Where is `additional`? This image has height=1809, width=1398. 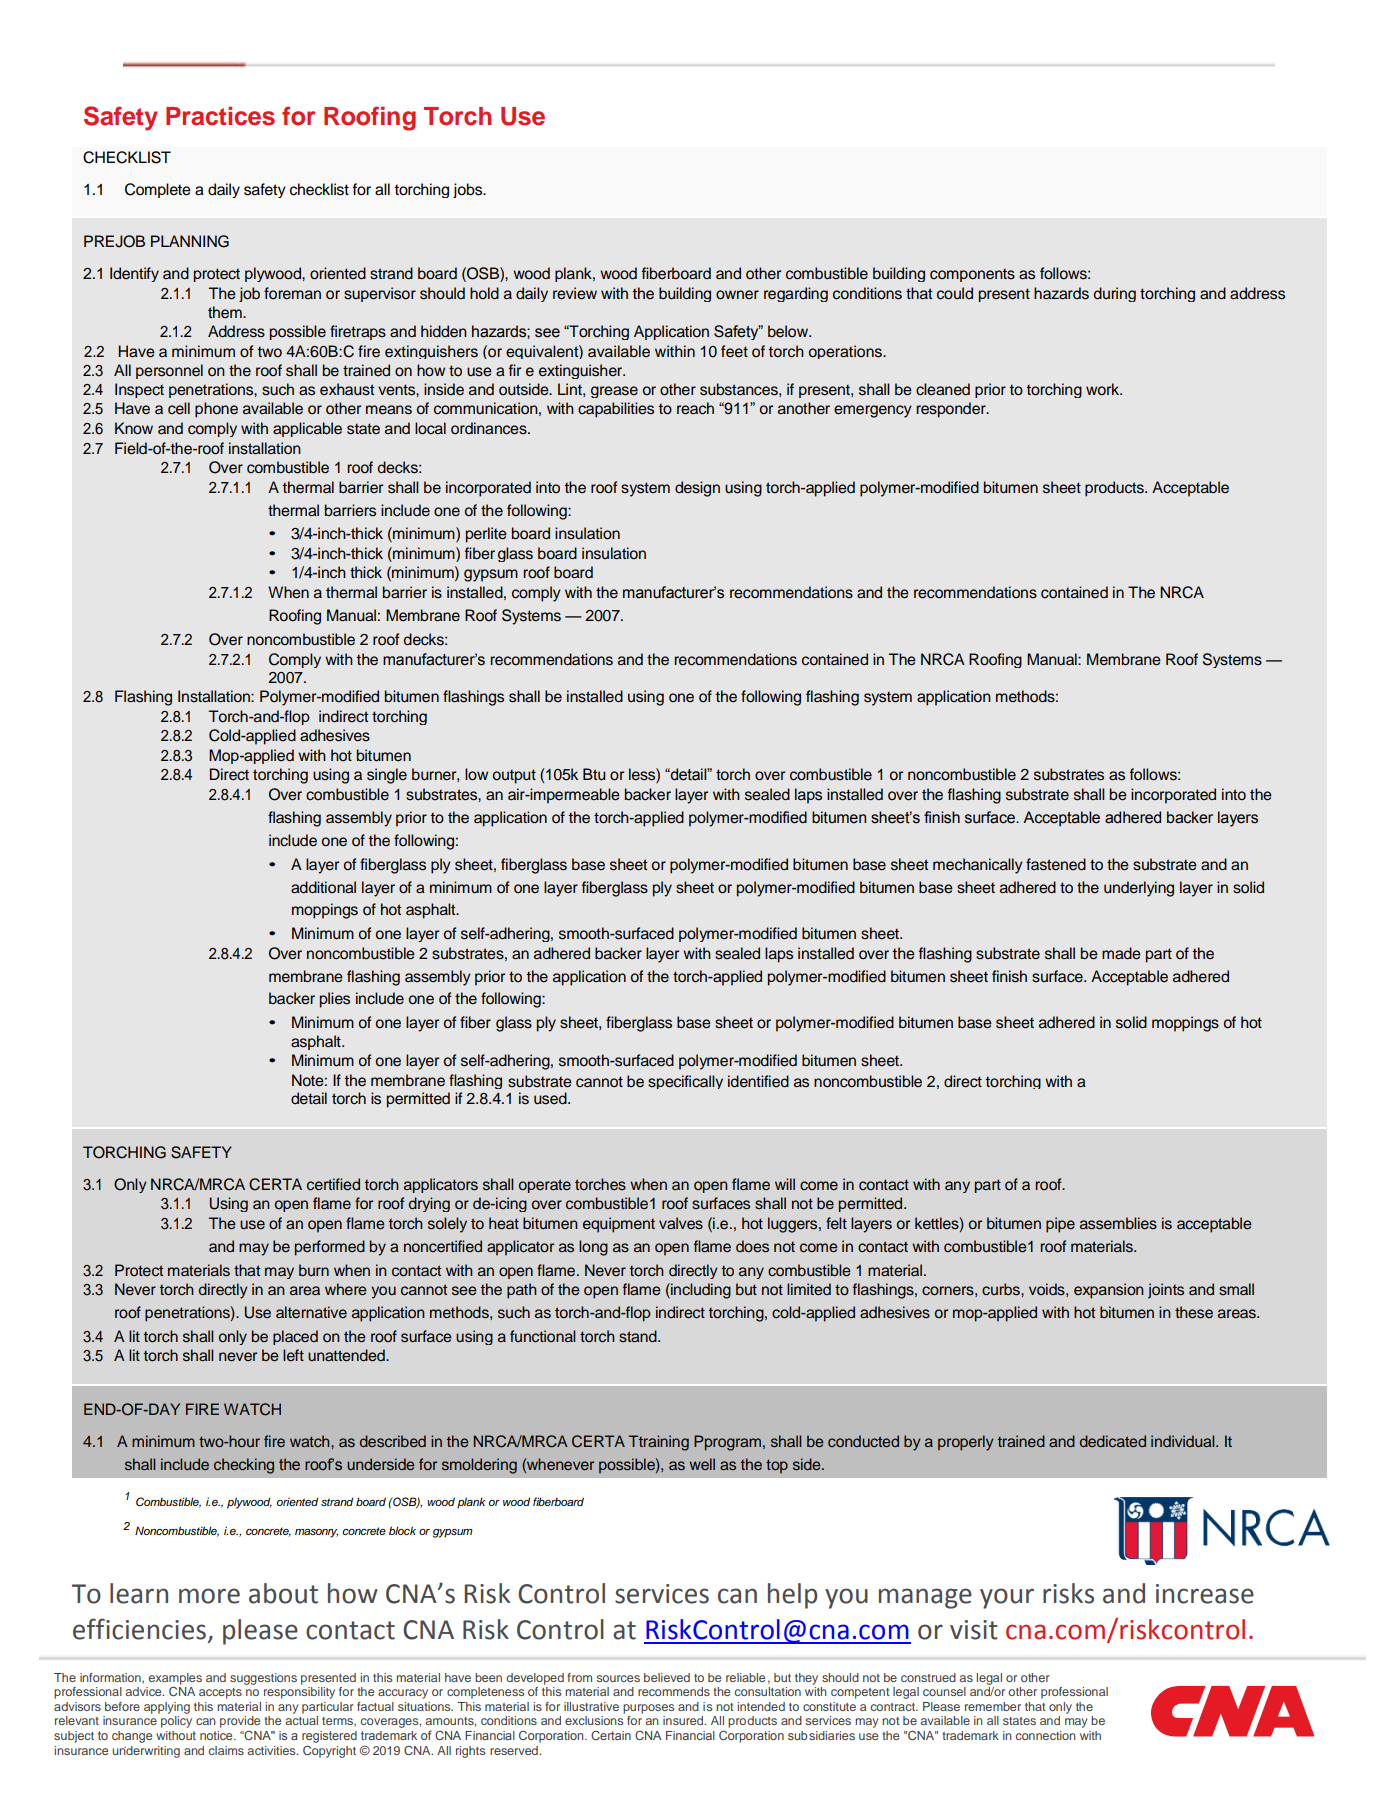
additional is located at coordinates (323, 887).
